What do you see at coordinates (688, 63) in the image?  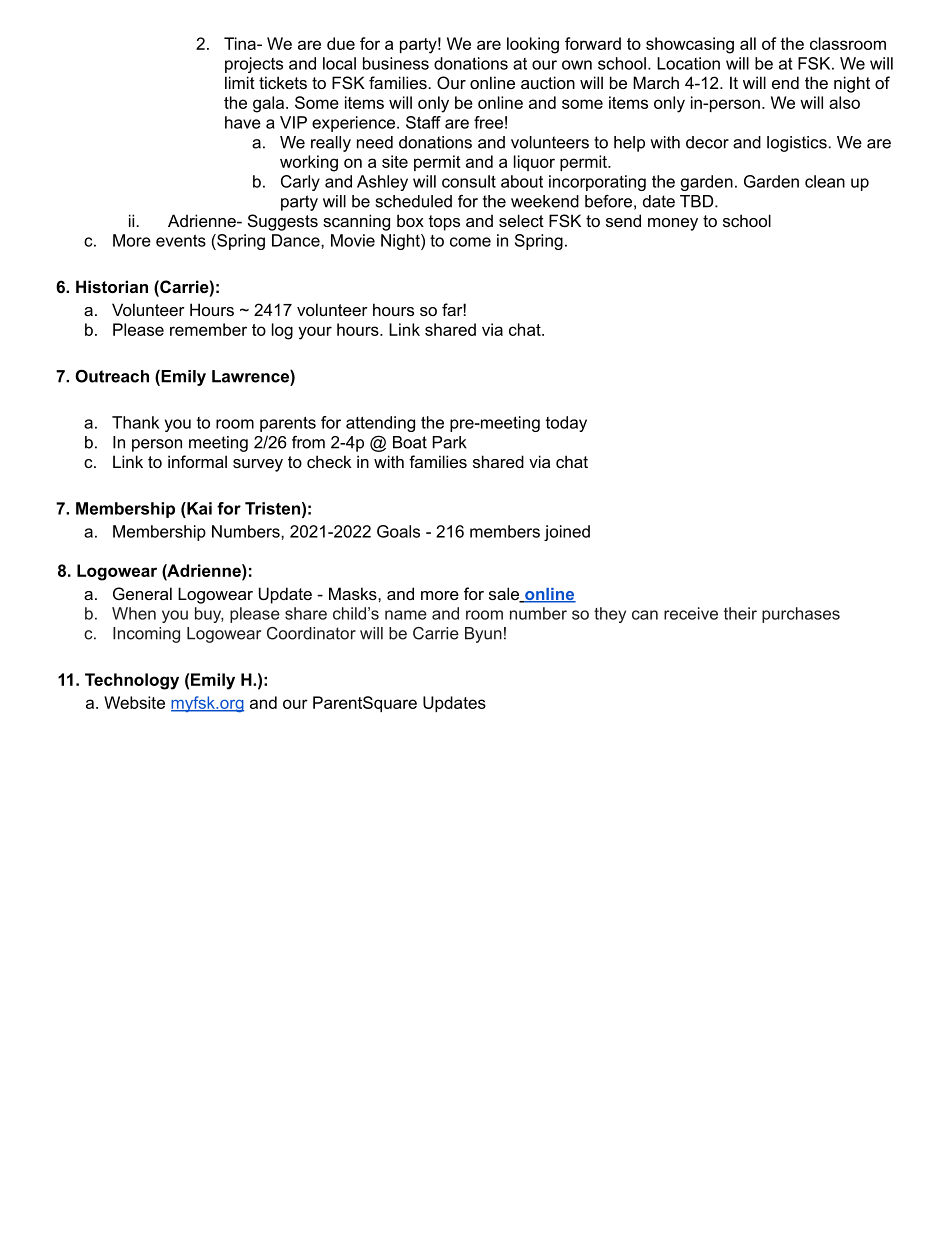 I see `Location` at bounding box center [688, 63].
